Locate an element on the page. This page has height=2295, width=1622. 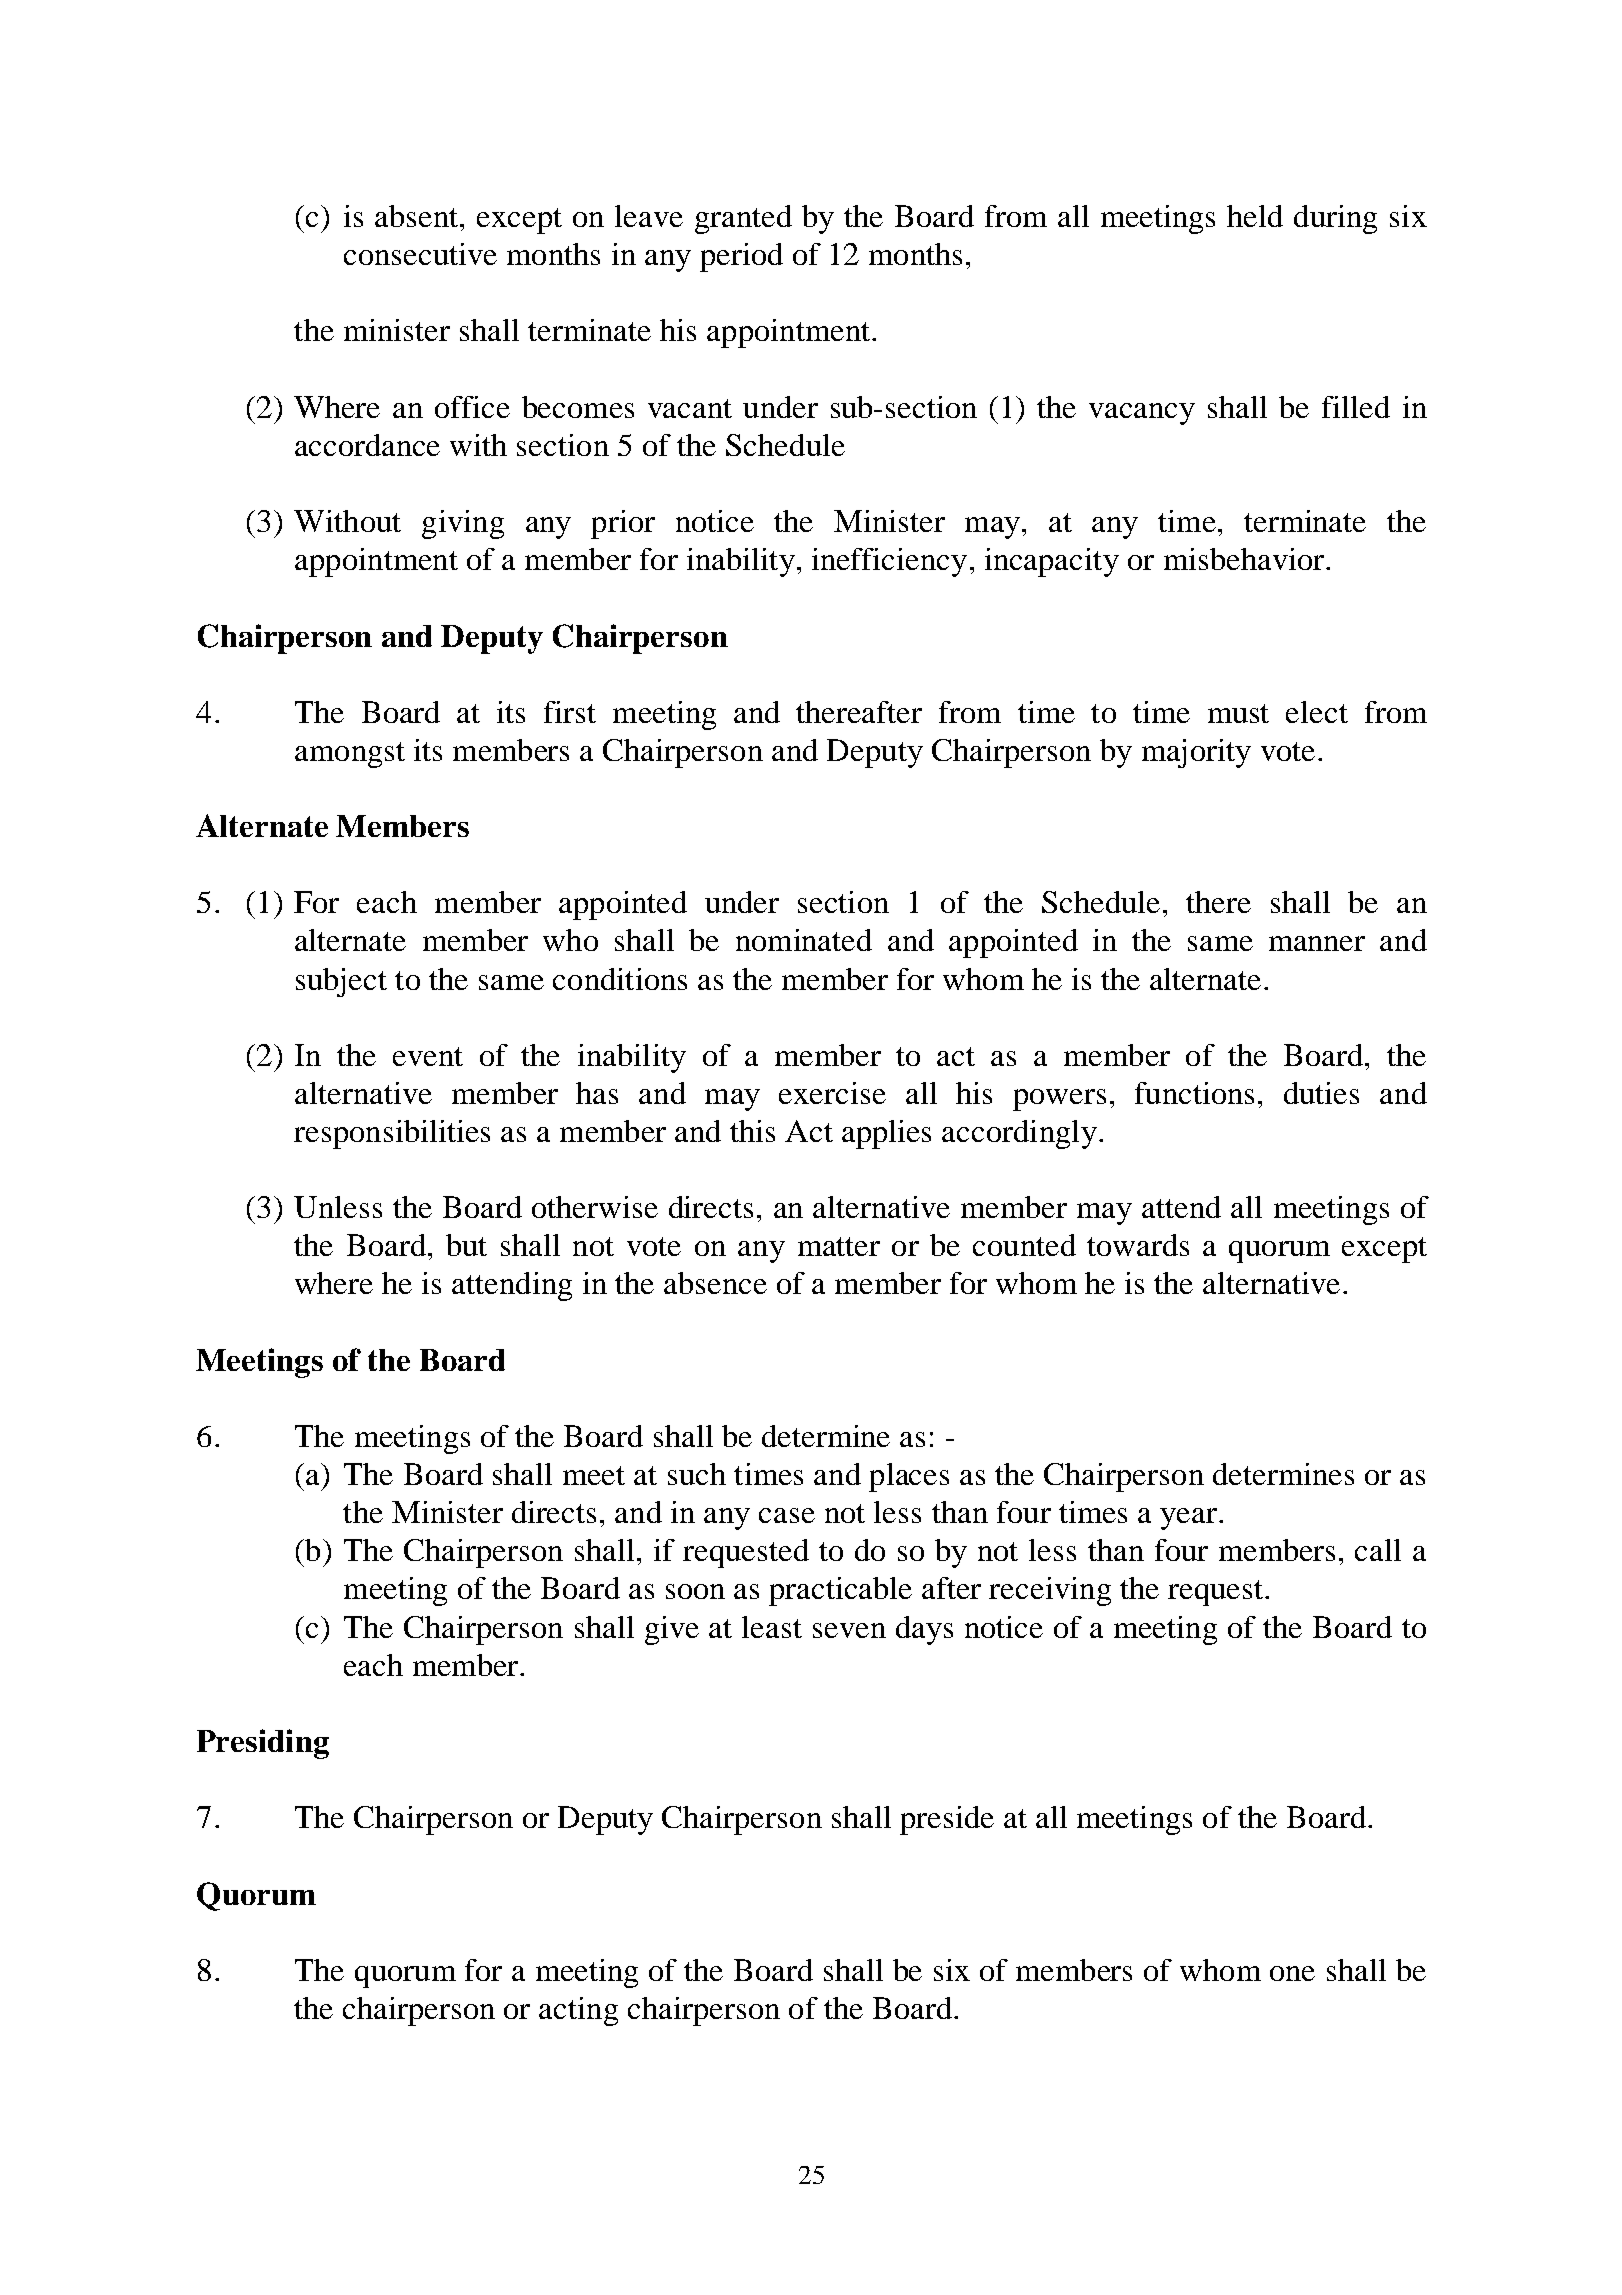
seven is located at coordinates (849, 1630).
